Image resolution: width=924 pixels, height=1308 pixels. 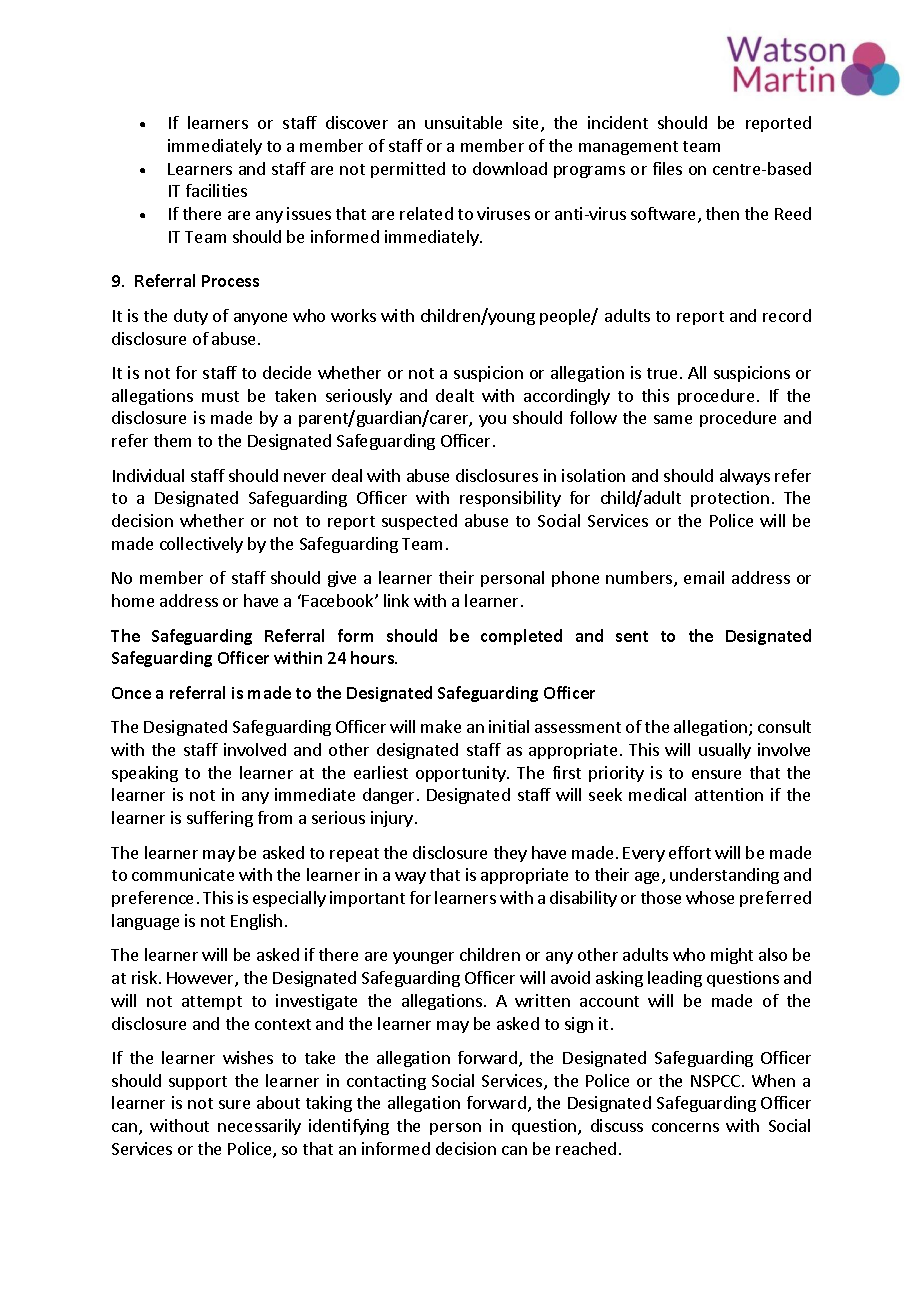 I want to click on same, so click(x=673, y=419).
